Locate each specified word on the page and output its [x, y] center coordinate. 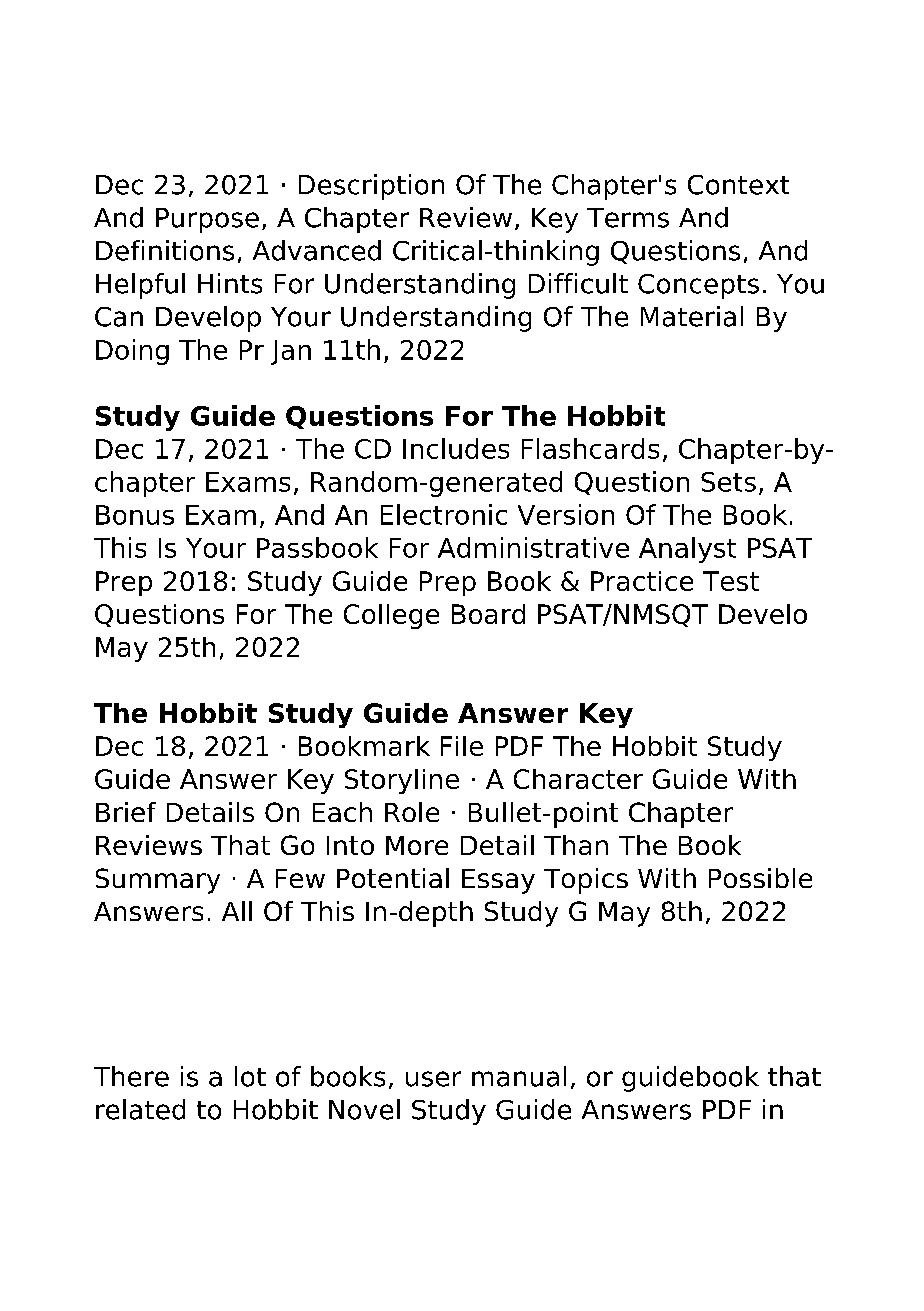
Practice [642, 581]
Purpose [207, 220]
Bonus [135, 515]
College [391, 616]
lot [250, 1076]
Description [371, 187]
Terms [628, 218]
